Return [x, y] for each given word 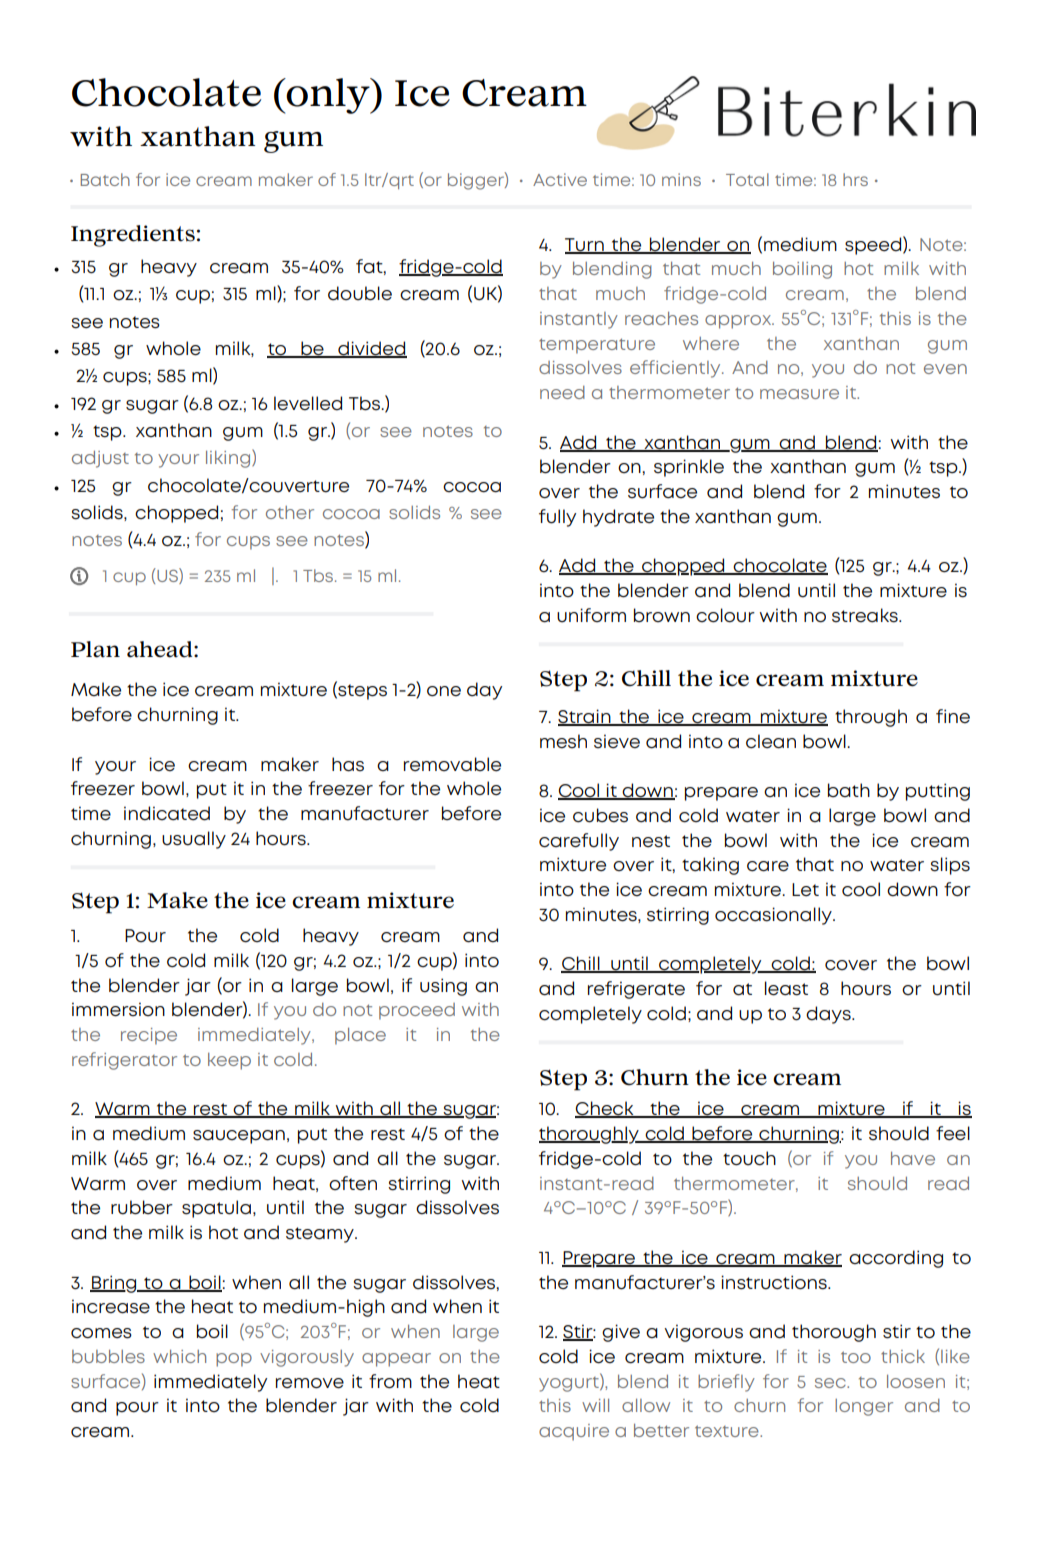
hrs [855, 179]
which [179, 1356]
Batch [105, 179]
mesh [563, 741]
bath [849, 790]
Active [560, 179]
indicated [167, 813]
